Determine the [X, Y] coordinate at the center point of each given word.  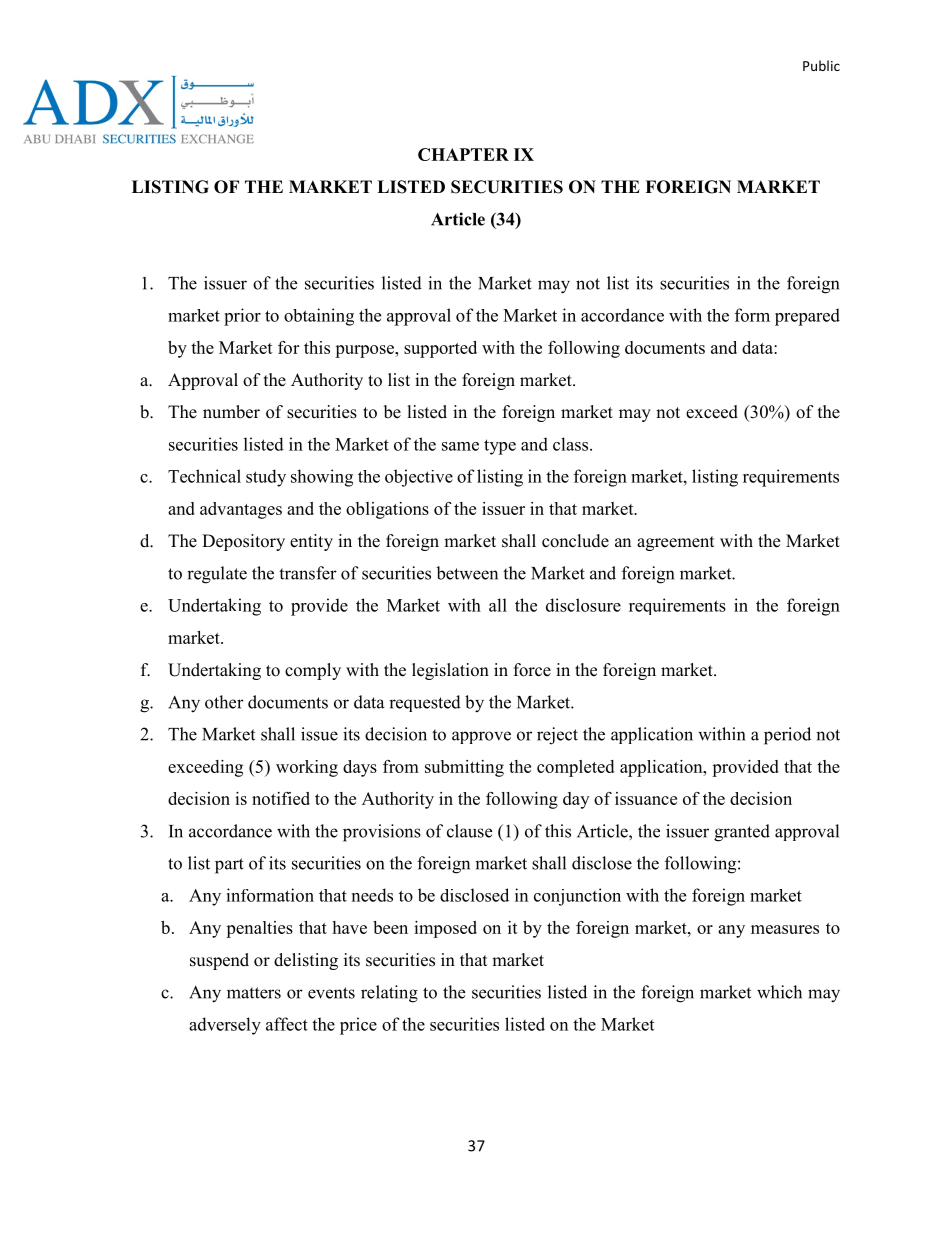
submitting [464, 768]
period [787, 736]
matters [254, 993]
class [572, 444]
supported [440, 349]
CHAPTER [463, 154]
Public [821, 65]
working [307, 768]
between [467, 573]
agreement [675, 543]
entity [311, 542]
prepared [807, 317]
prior [242, 317]
